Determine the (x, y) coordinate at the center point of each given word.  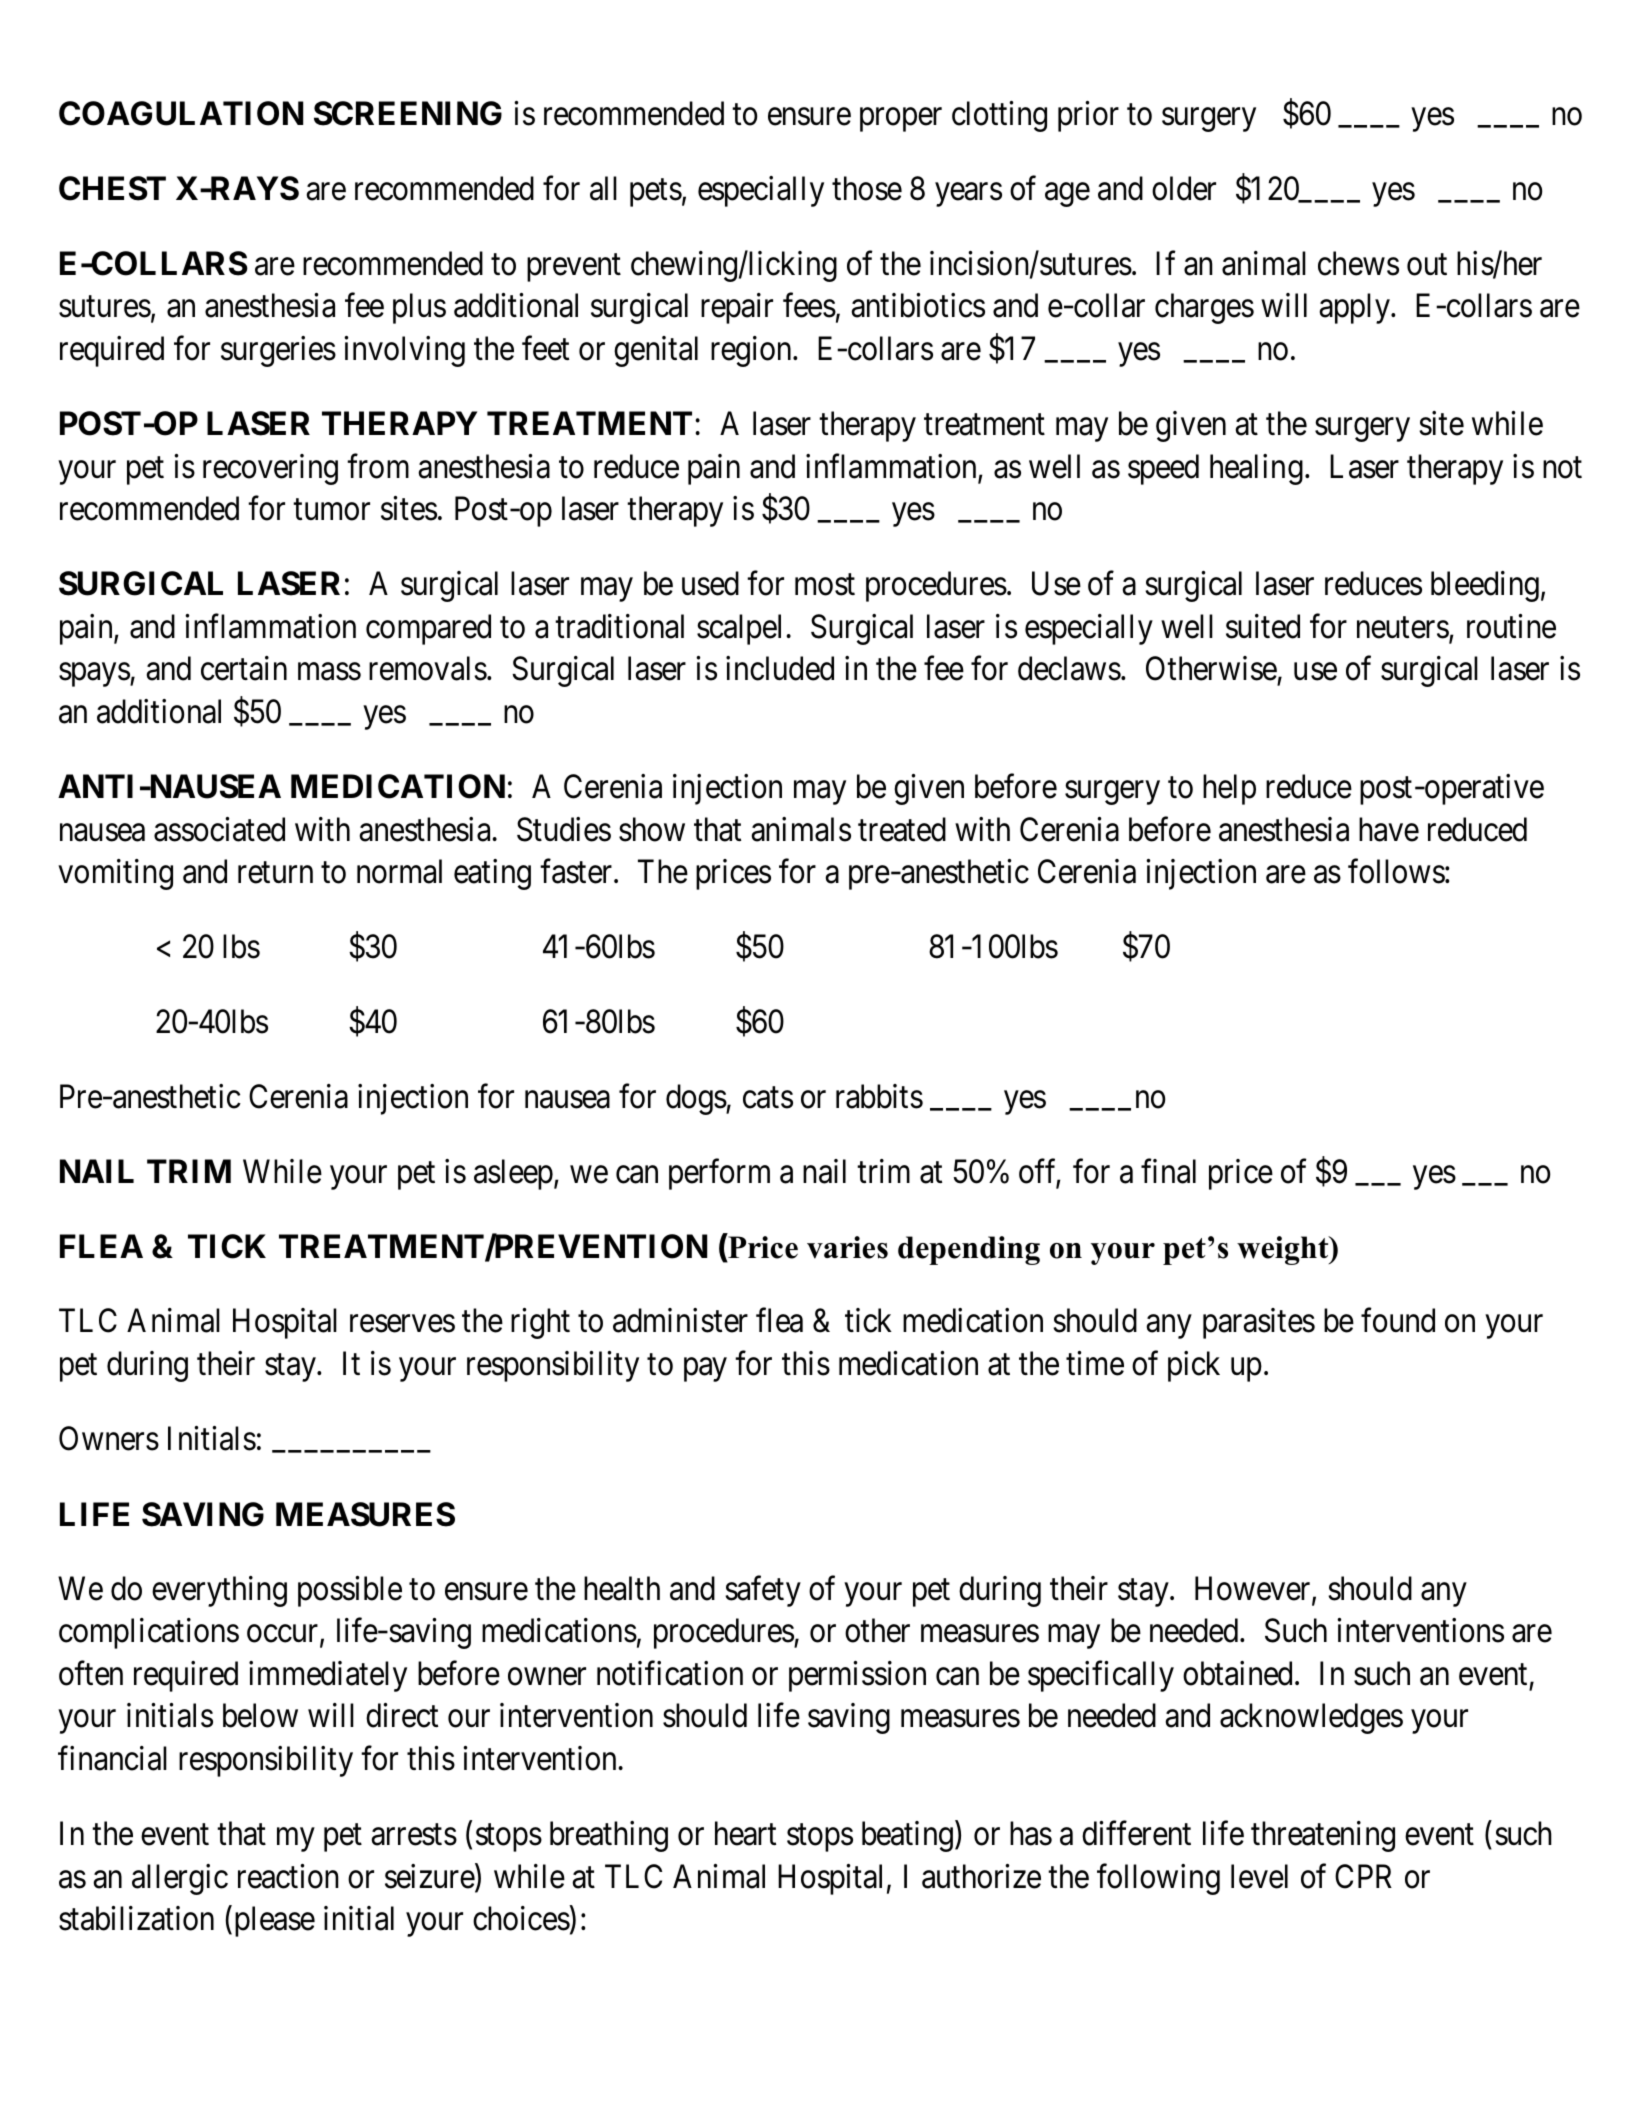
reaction (288, 1876)
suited (1263, 626)
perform (719, 1174)
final (1168, 1171)
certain (244, 668)
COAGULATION (181, 113)
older (1184, 188)
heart (745, 1833)
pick (1194, 1366)
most (825, 585)
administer (680, 1320)
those (867, 188)
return (275, 873)
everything (219, 1591)
